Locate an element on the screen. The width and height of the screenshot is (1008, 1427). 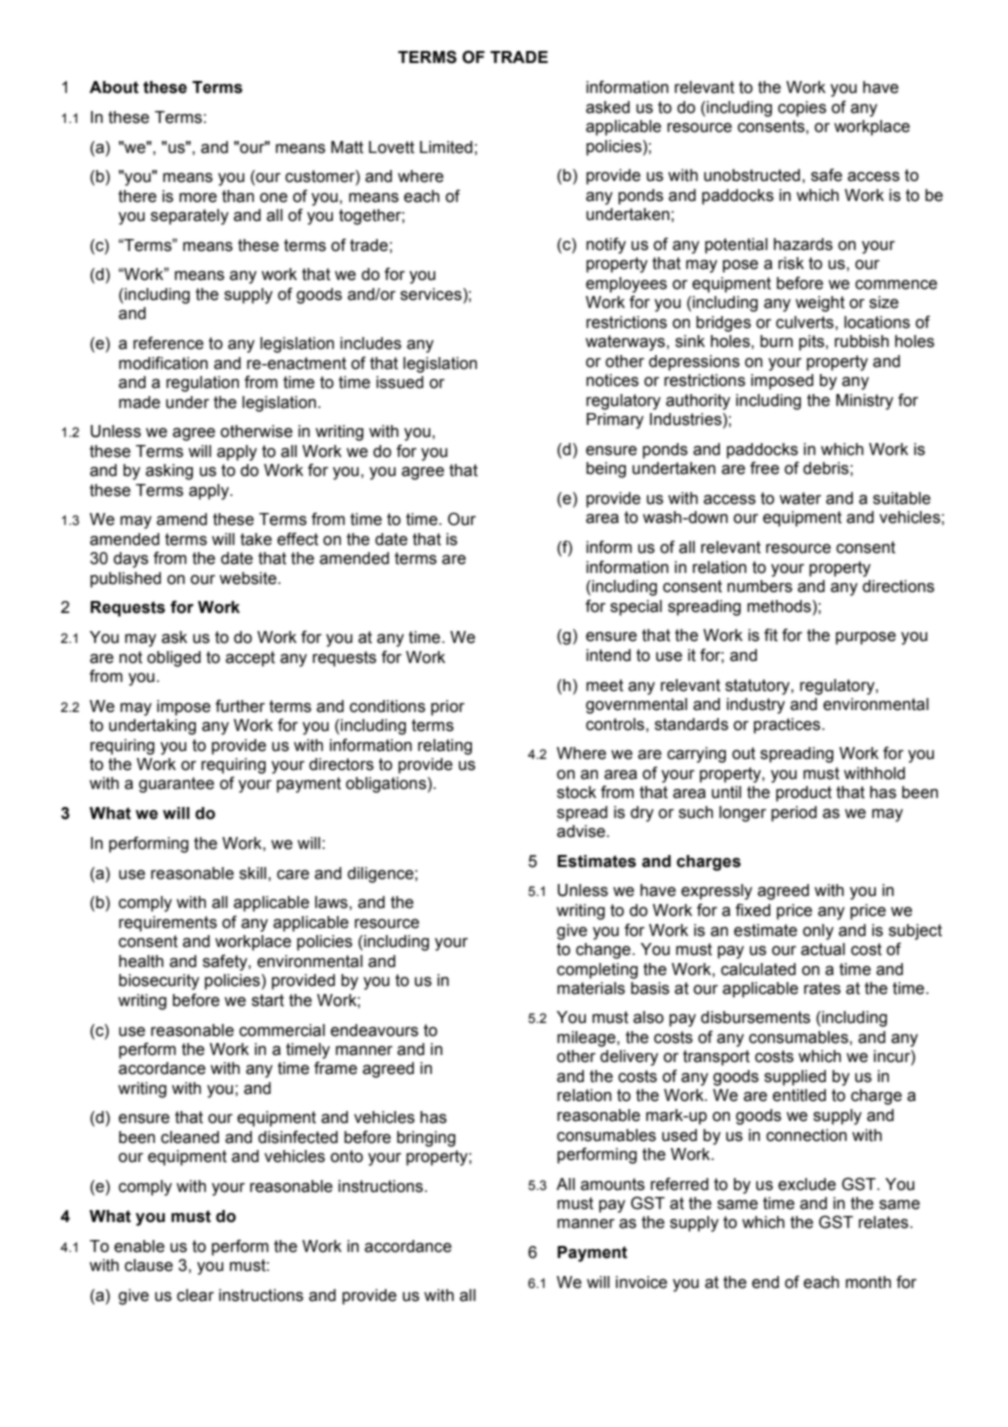
prior is located at coordinates (448, 708).
